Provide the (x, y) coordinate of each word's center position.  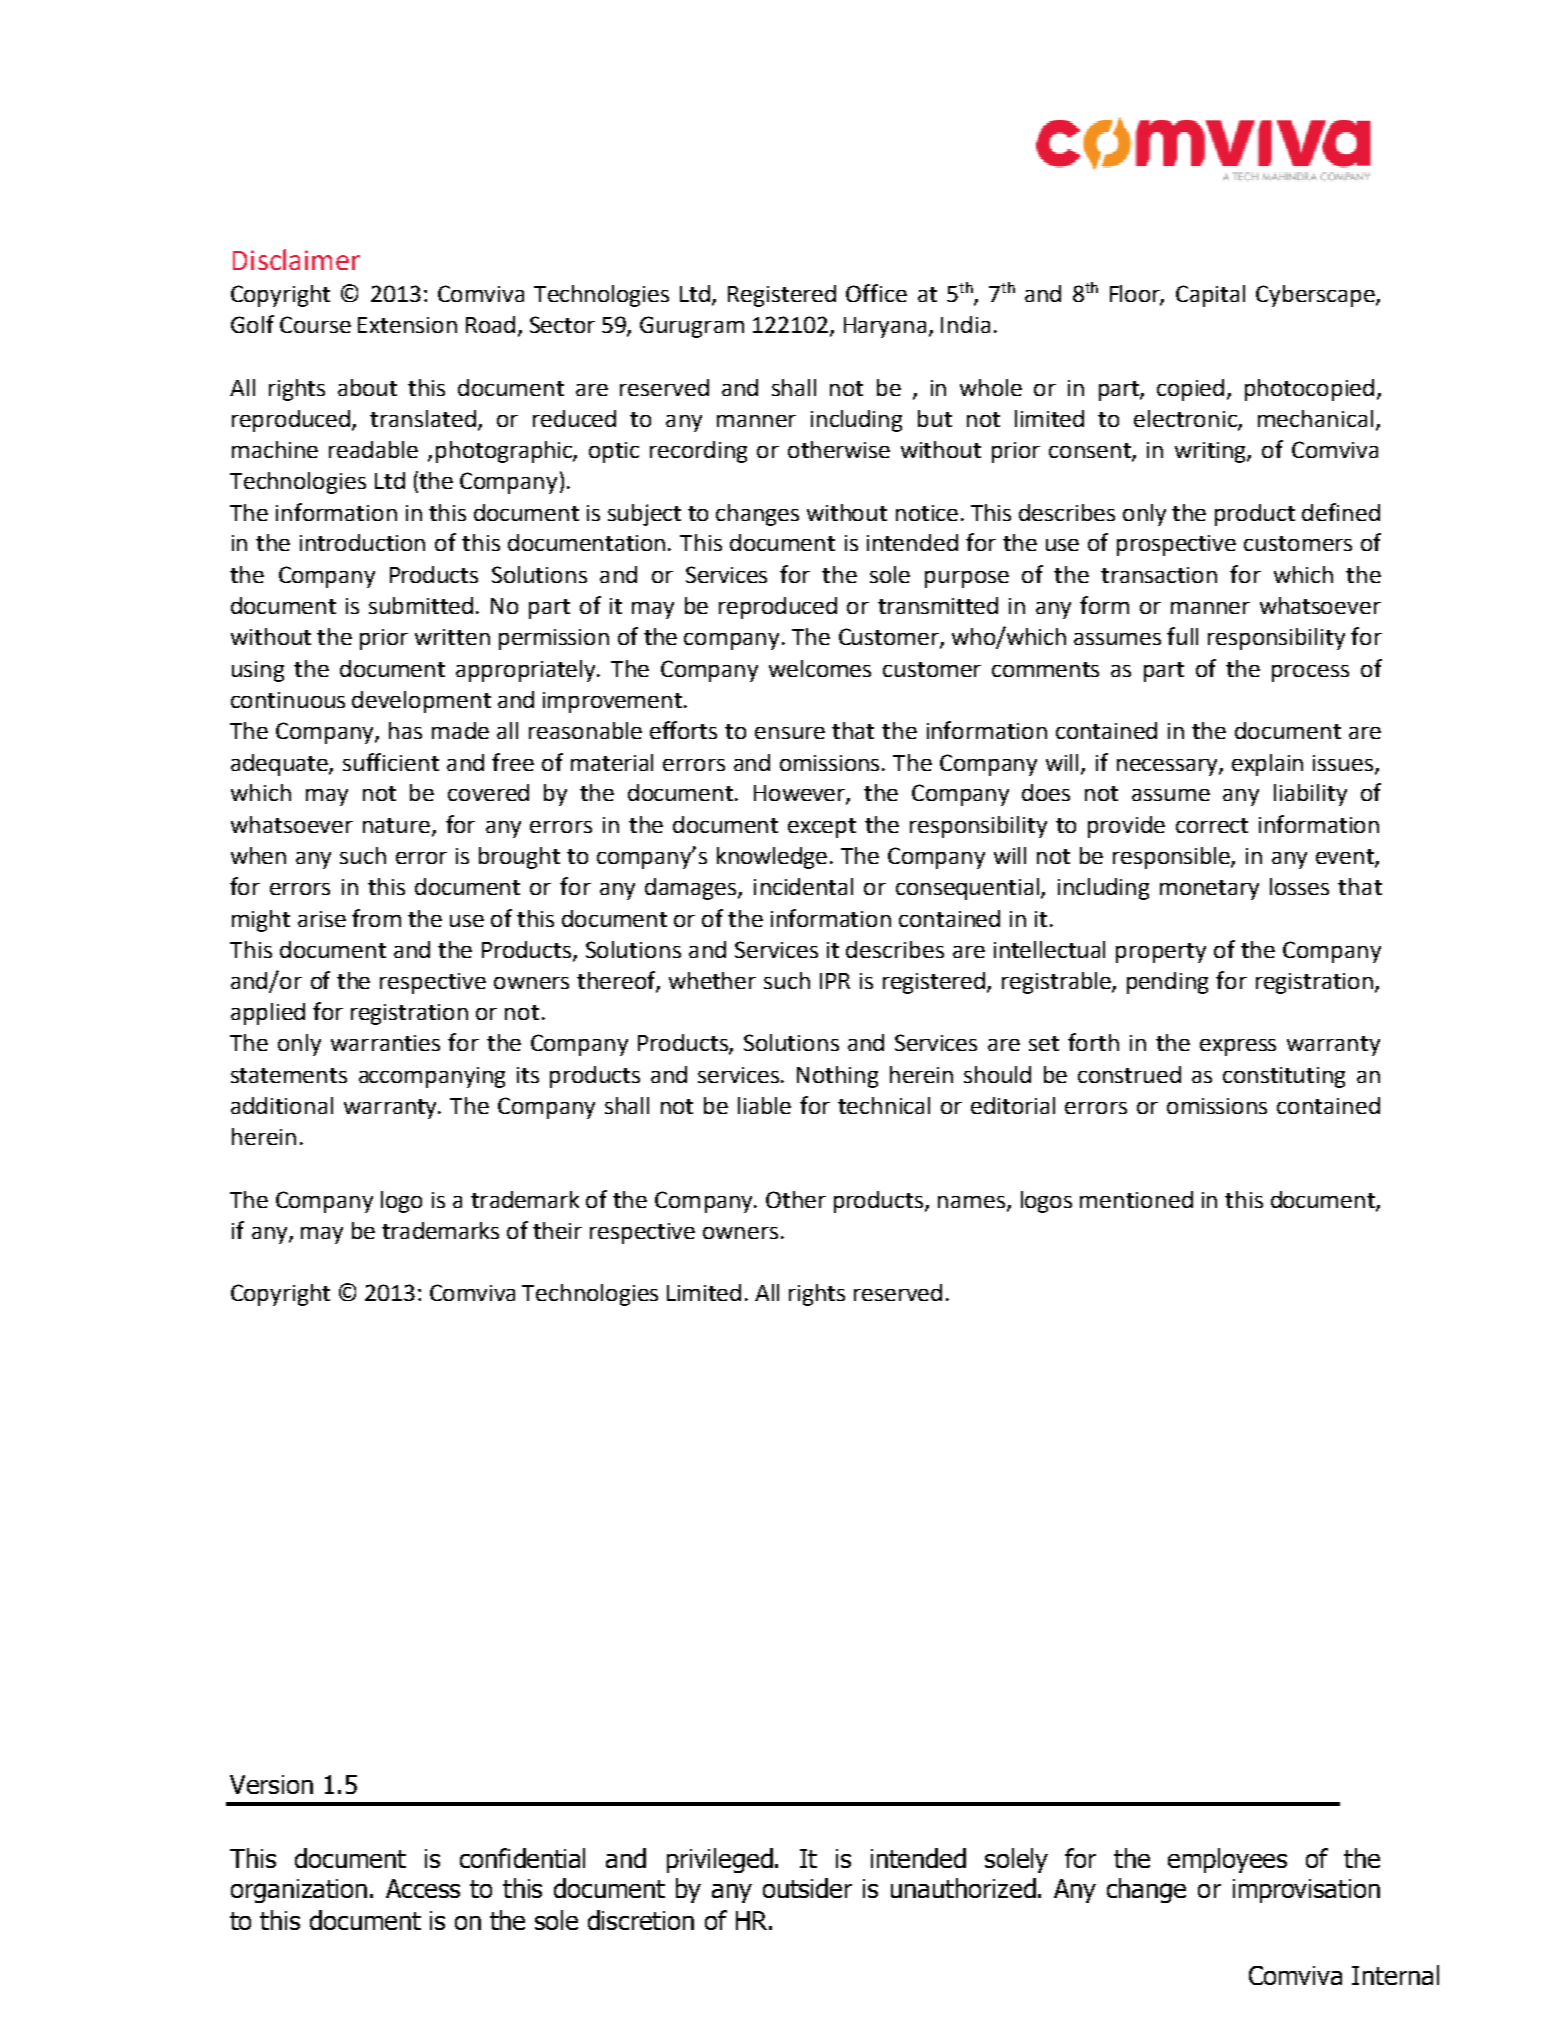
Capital (1210, 296)
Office (876, 293)
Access (423, 1888)
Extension (407, 325)
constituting (1284, 1077)
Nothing (837, 1077)
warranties (385, 1043)
